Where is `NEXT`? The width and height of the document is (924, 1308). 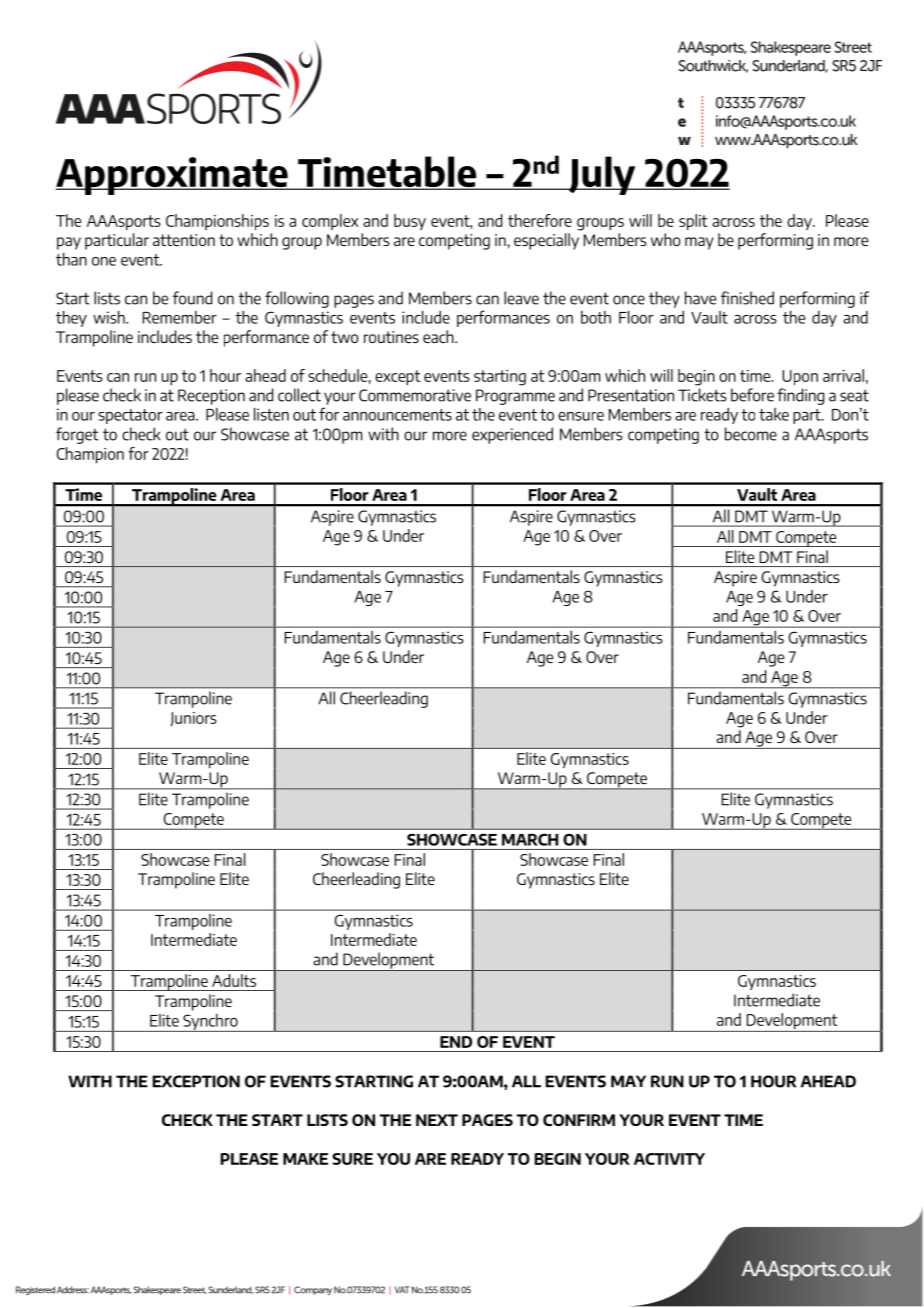 NEXT is located at coordinates (437, 1120).
